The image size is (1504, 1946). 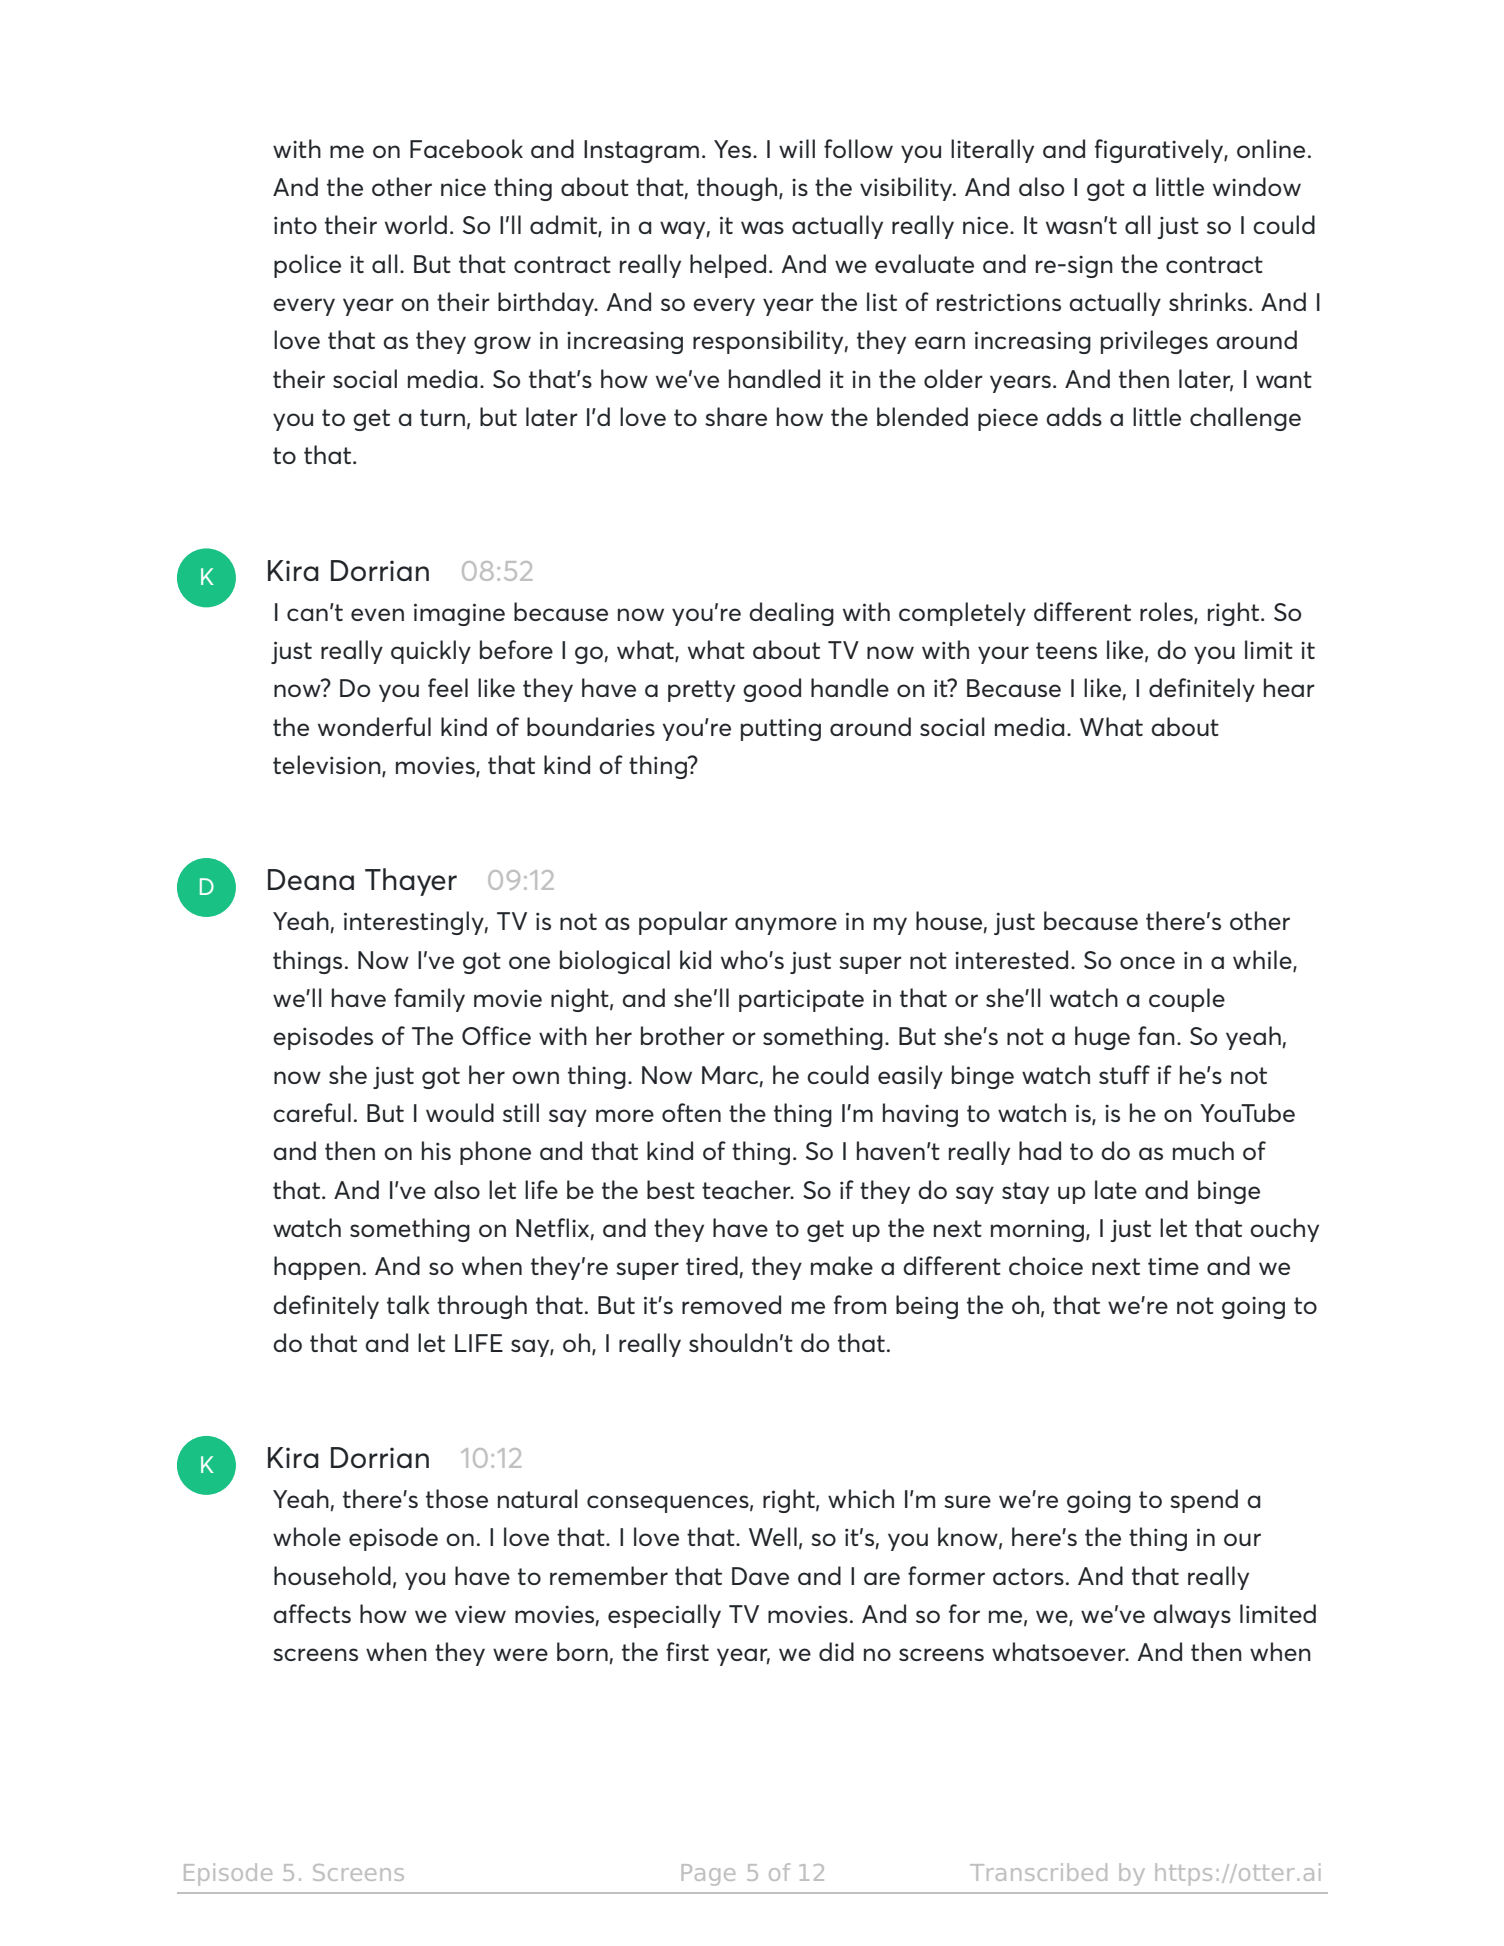 I want to click on family, so click(x=429, y=1000).
